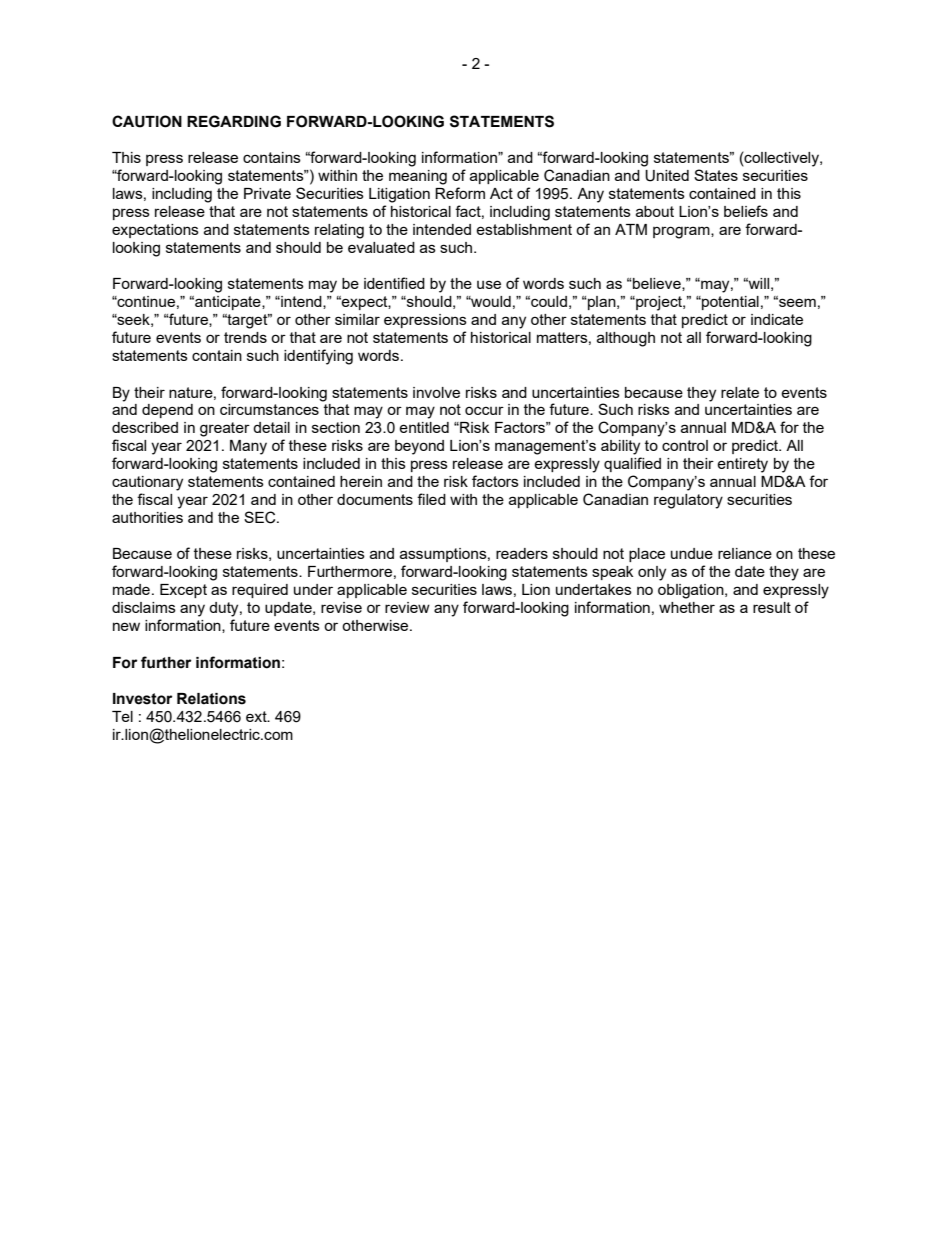  What do you see at coordinates (716, 175) in the page?
I see `States` at bounding box center [716, 175].
